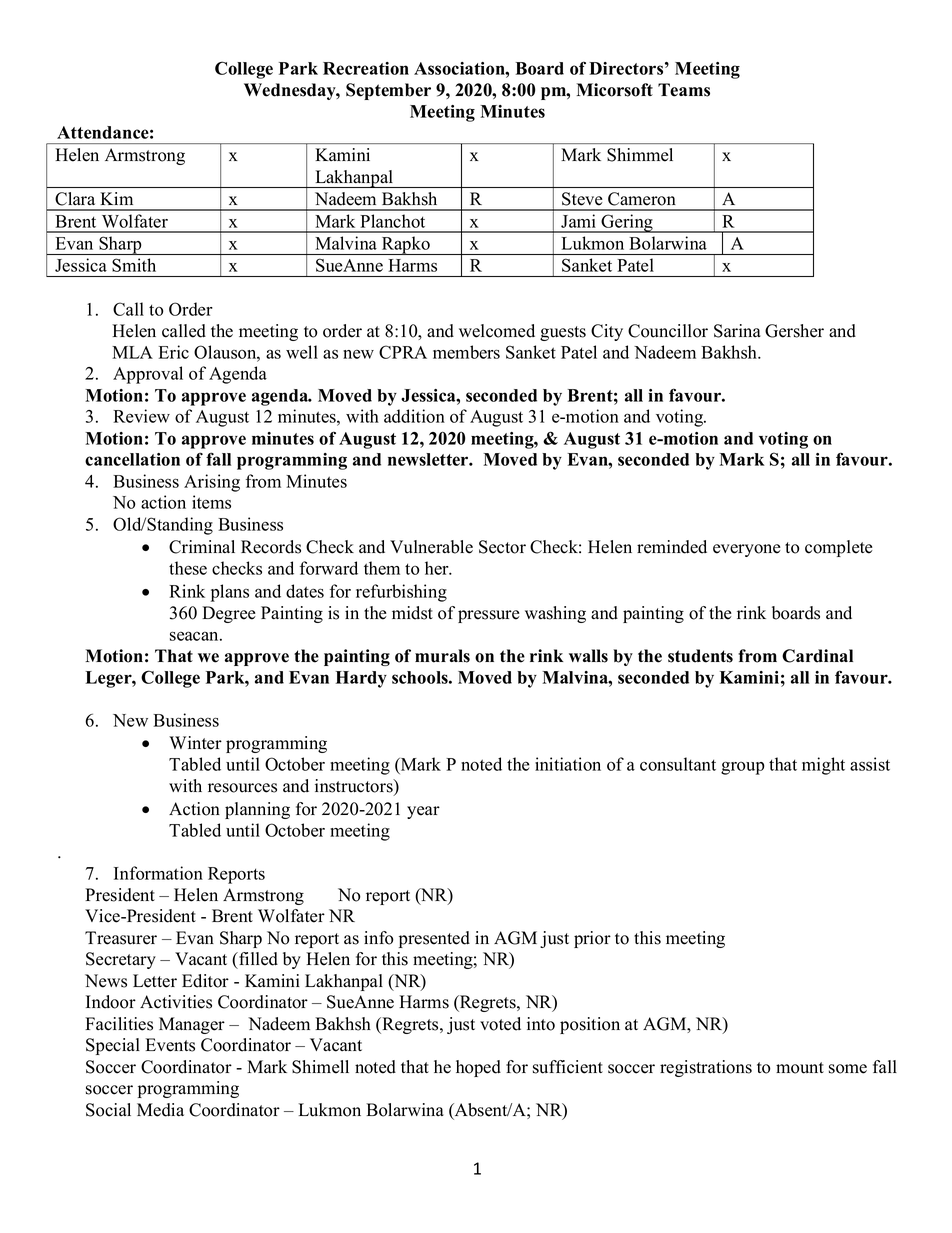  What do you see at coordinates (489, 616) in the image?
I see `pressure` at bounding box center [489, 616].
